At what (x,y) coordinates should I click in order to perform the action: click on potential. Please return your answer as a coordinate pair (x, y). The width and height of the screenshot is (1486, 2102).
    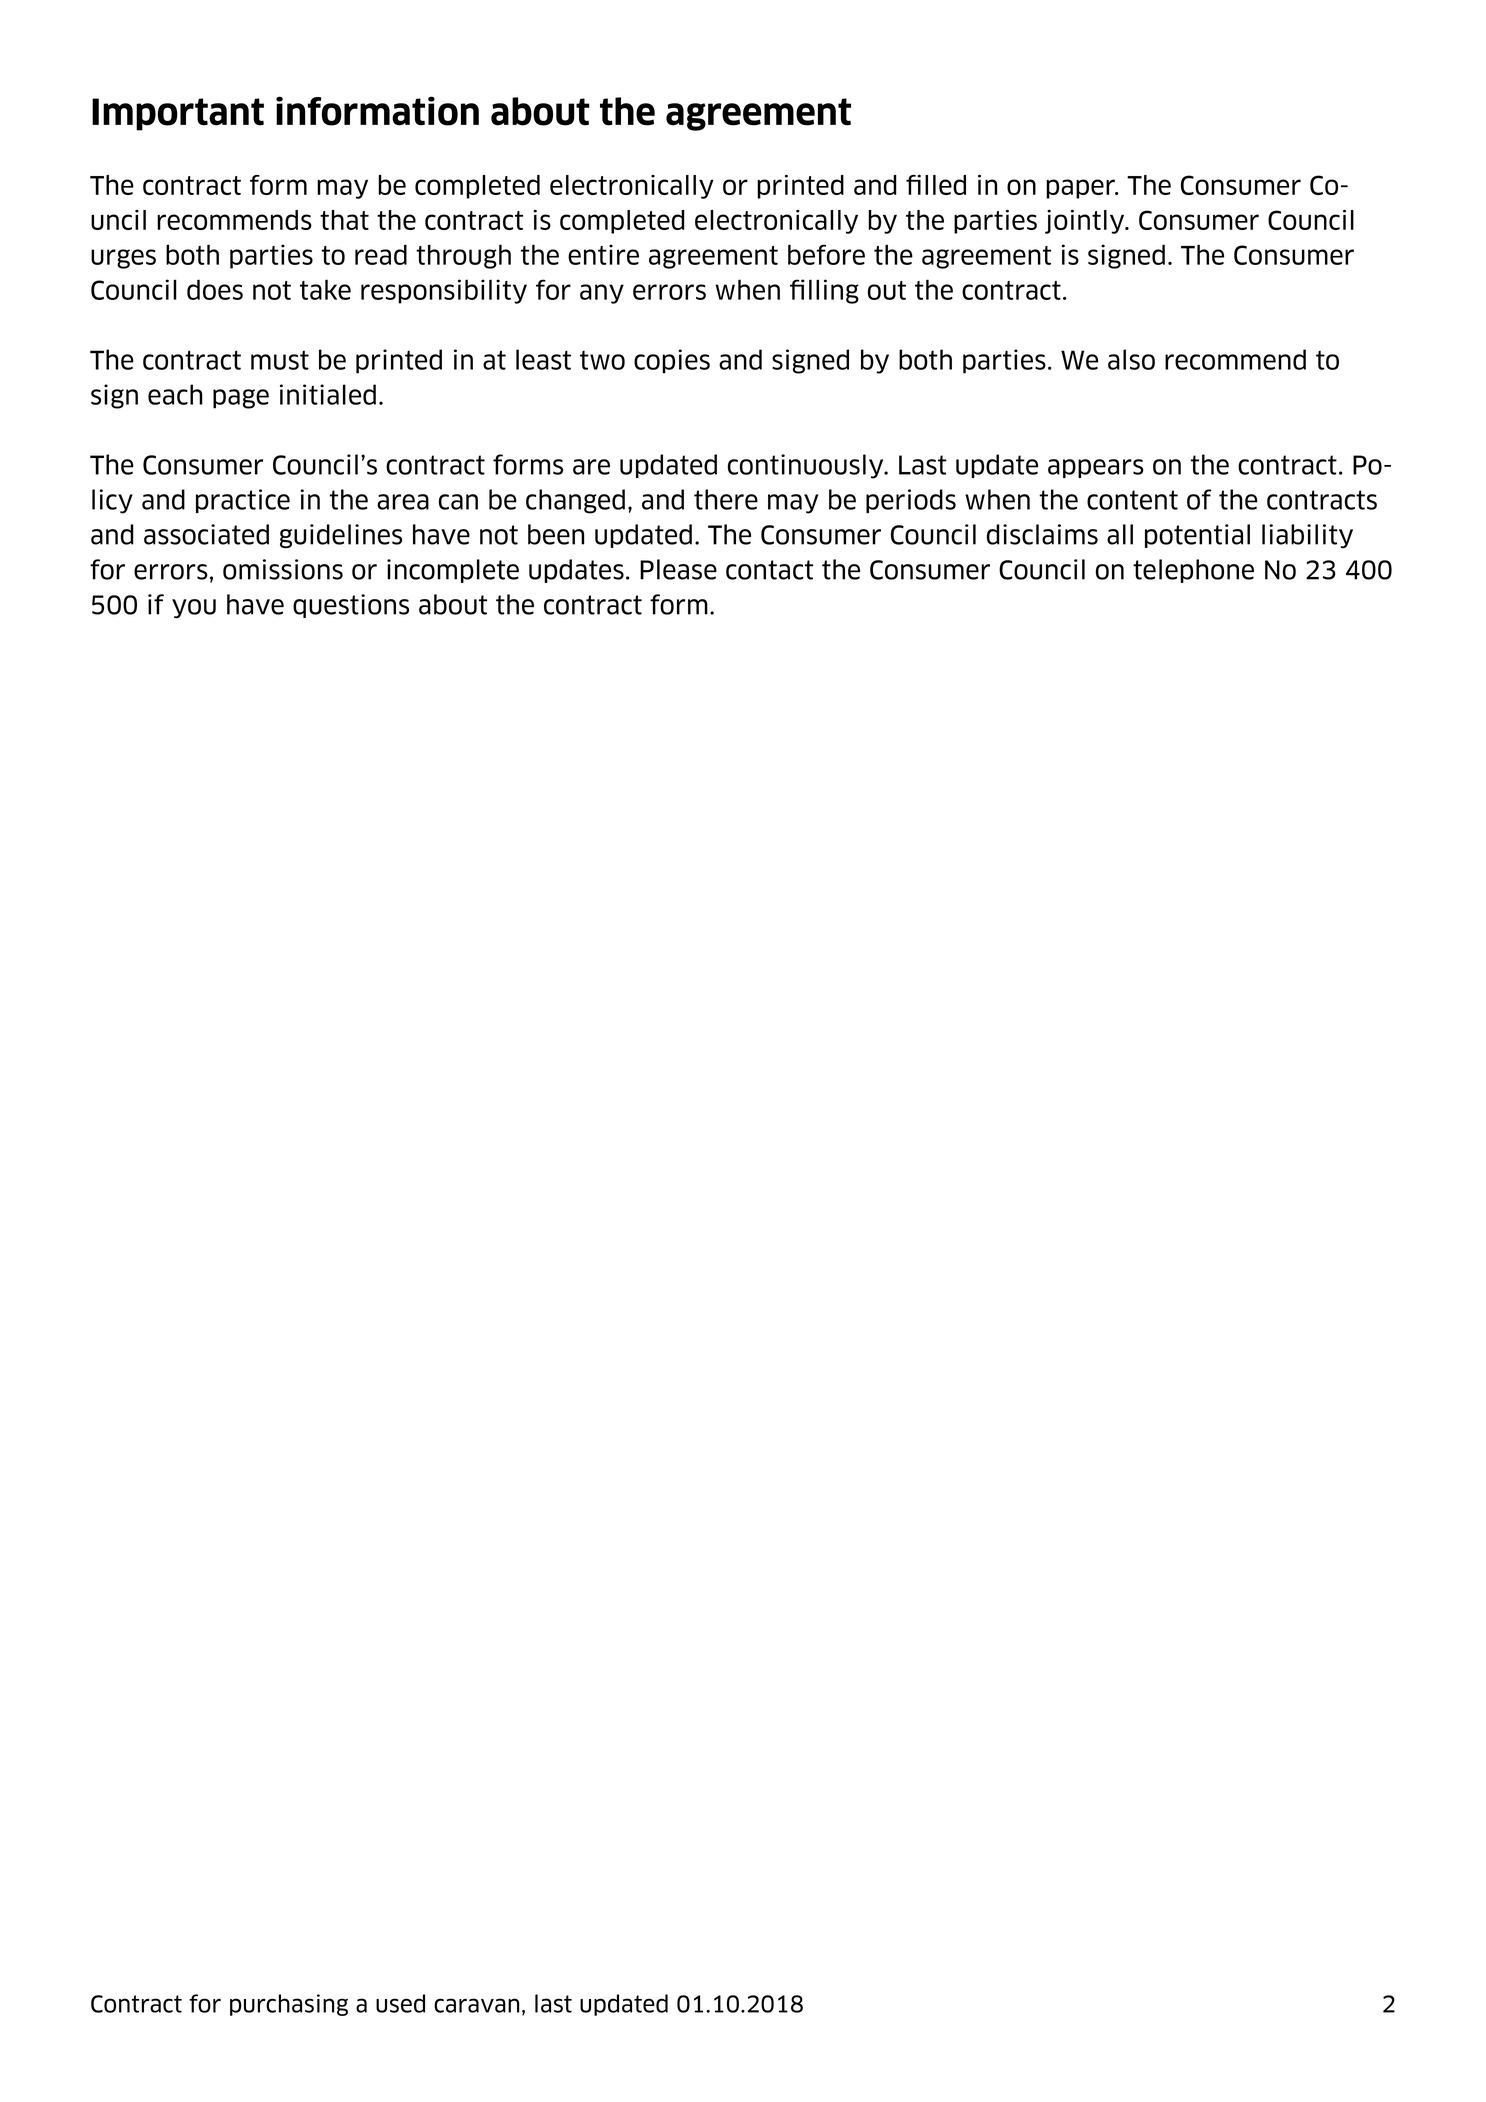
    Looking at the image, I should click on (1197, 536).
